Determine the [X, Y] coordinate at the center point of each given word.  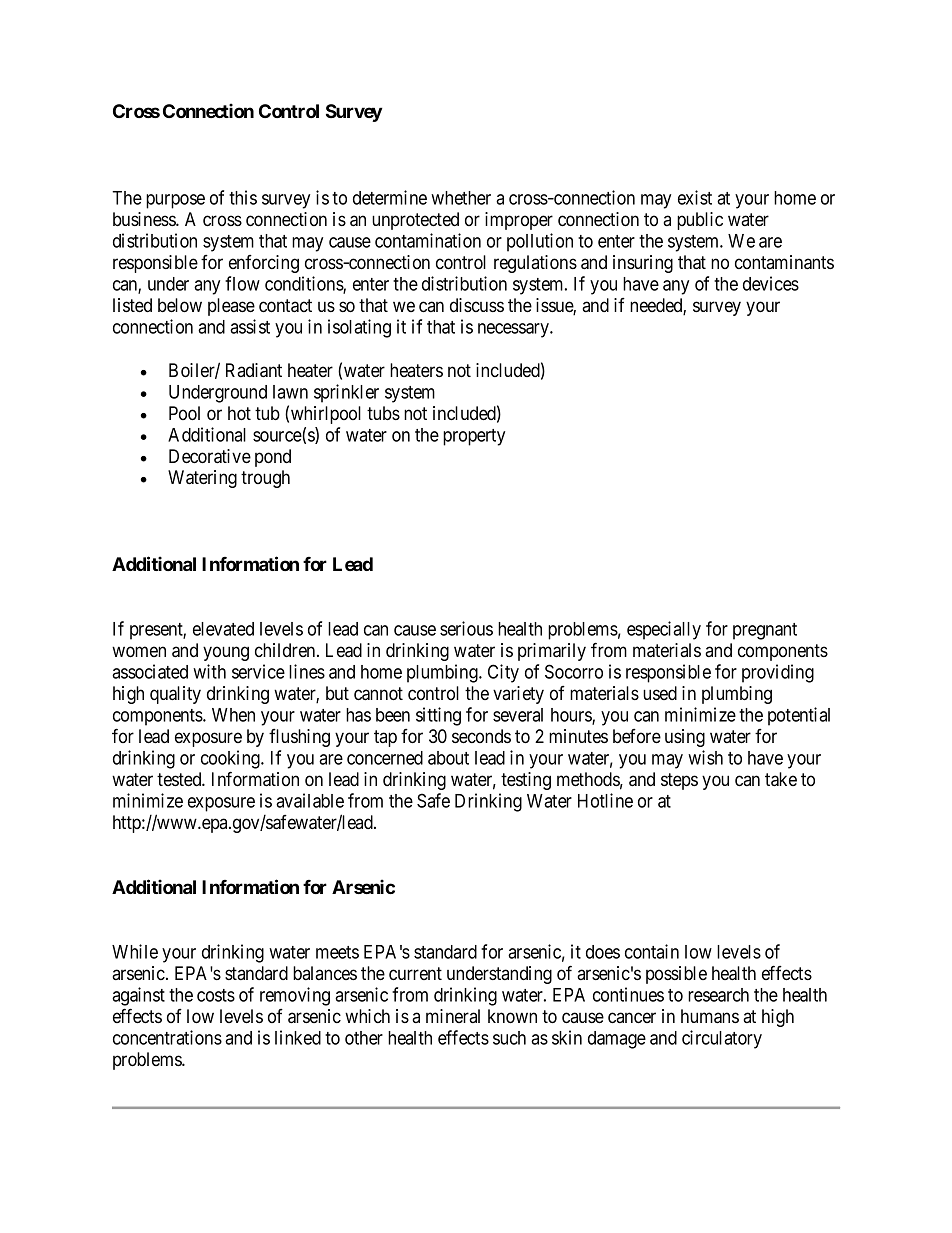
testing [526, 781]
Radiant [254, 370]
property [474, 437]
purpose [175, 201]
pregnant [765, 631]
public [700, 221]
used [660, 693]
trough [265, 479]
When [233, 715]
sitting [438, 716]
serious [466, 628]
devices [771, 283]
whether [461, 198]
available [310, 800]
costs [216, 995]
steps [679, 781]
